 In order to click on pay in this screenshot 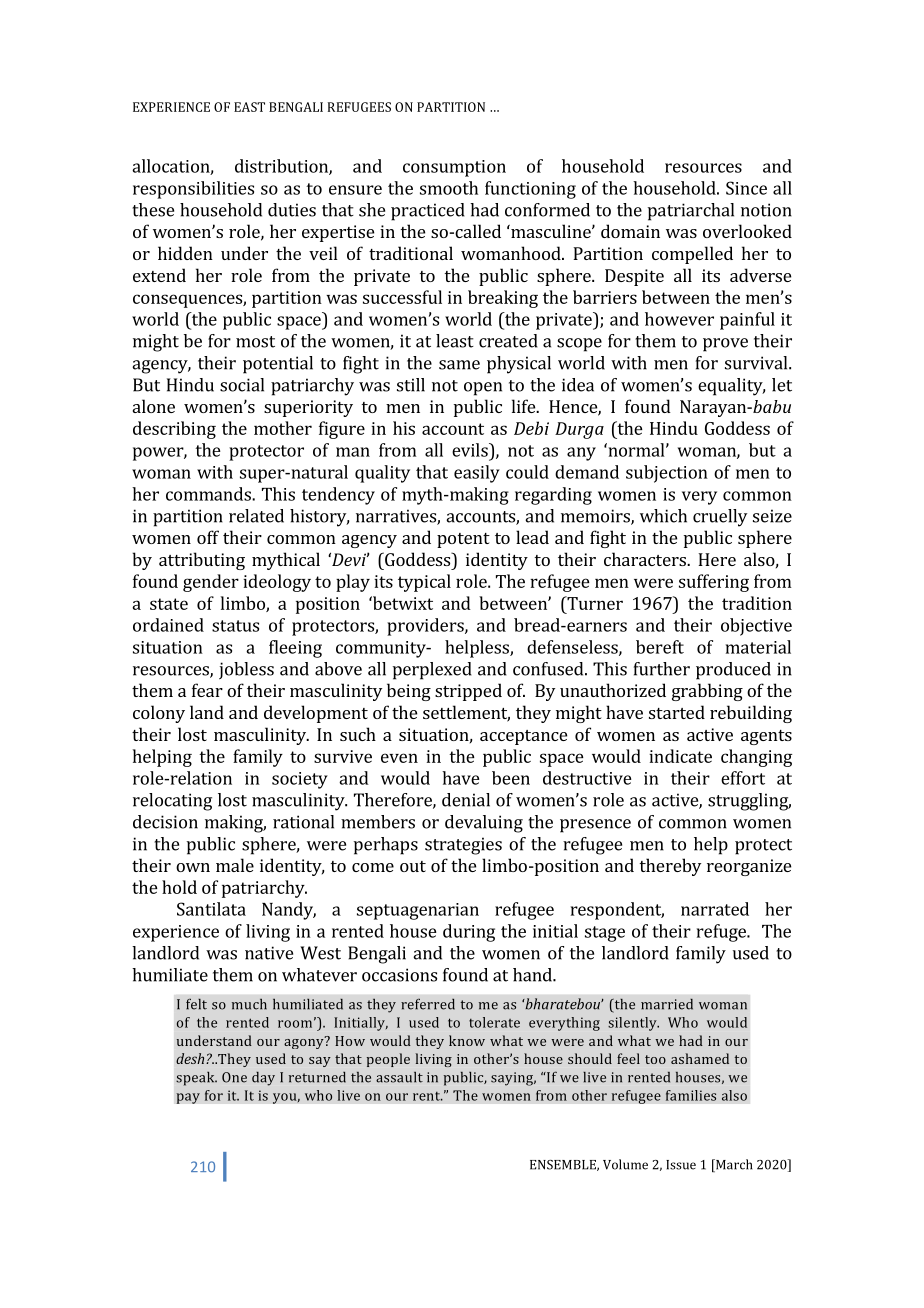, I will do `click(188, 1098)`.
